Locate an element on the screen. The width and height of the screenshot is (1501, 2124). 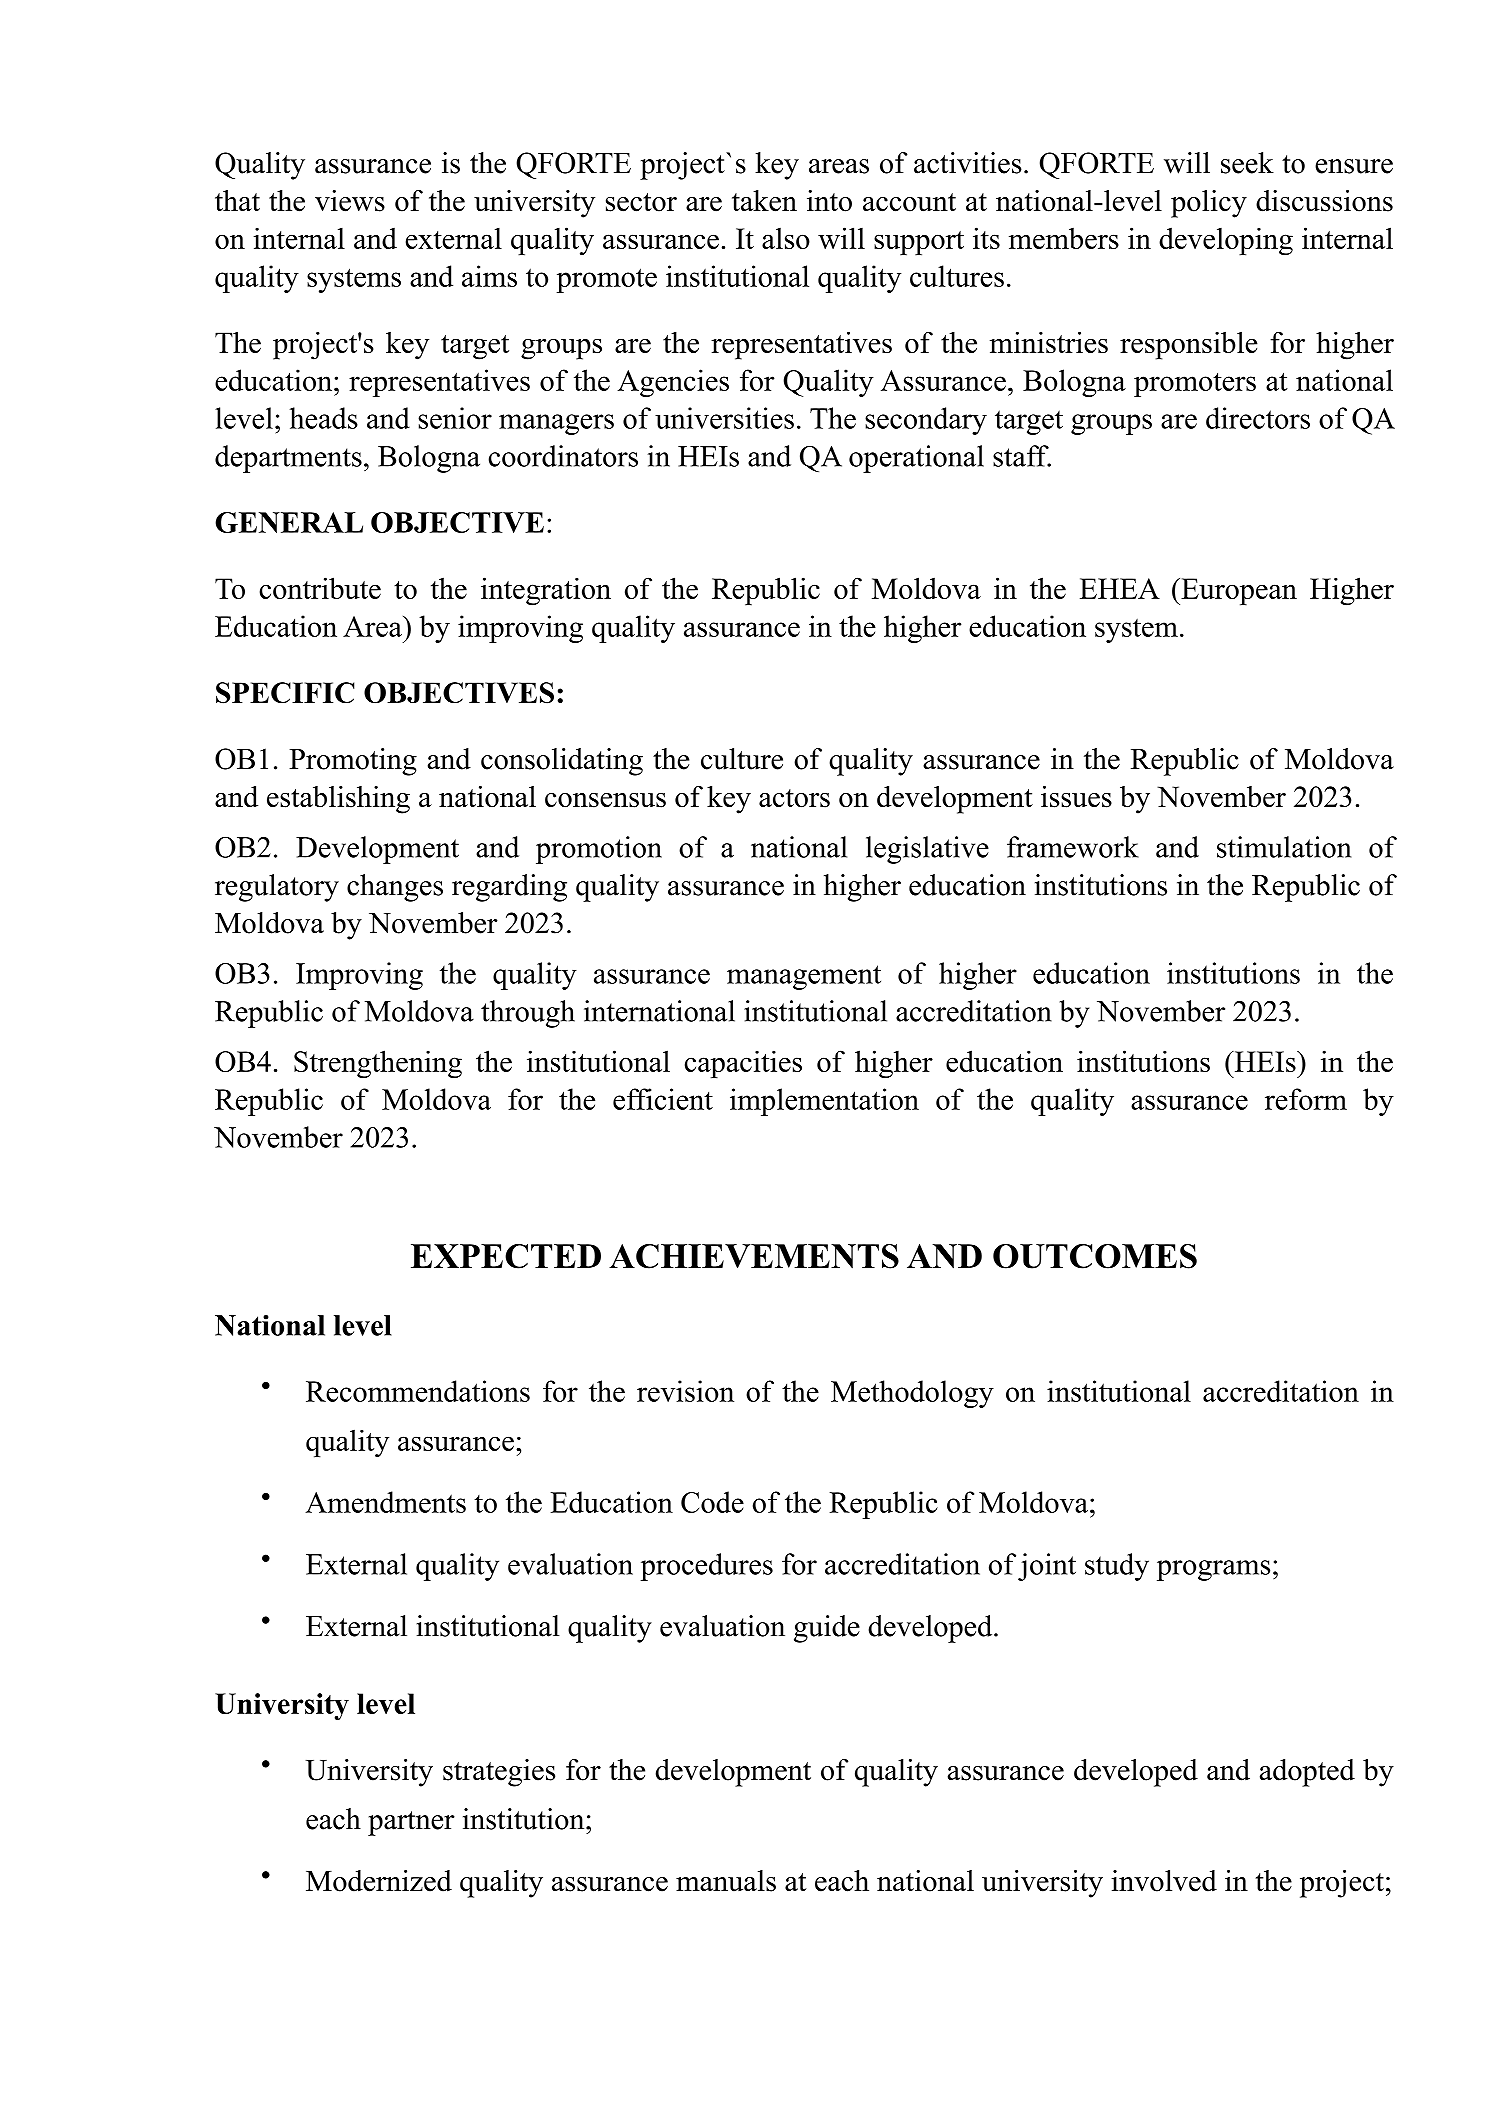
reform is located at coordinates (1306, 1099).
